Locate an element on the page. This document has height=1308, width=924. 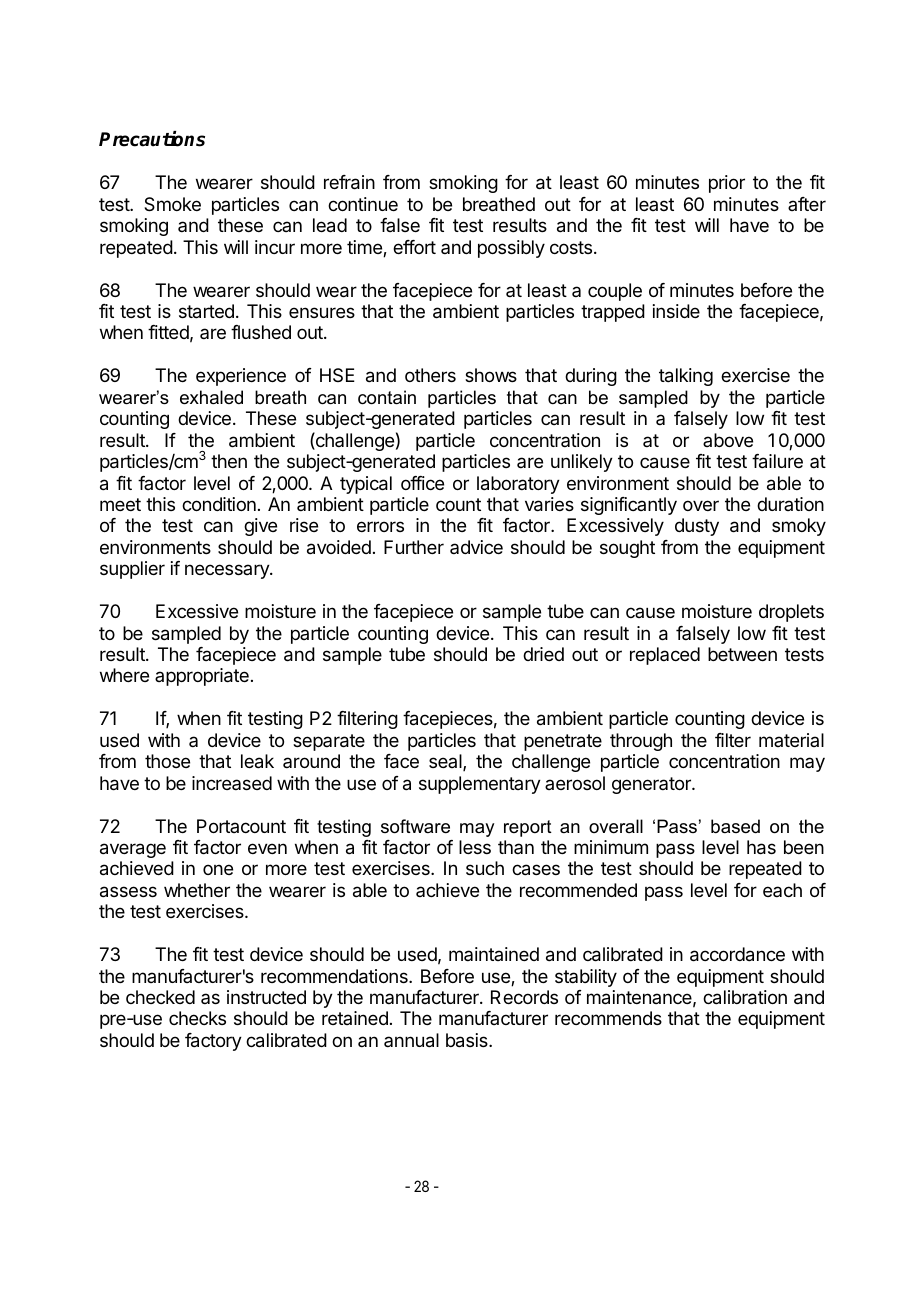
advice is located at coordinates (476, 547).
